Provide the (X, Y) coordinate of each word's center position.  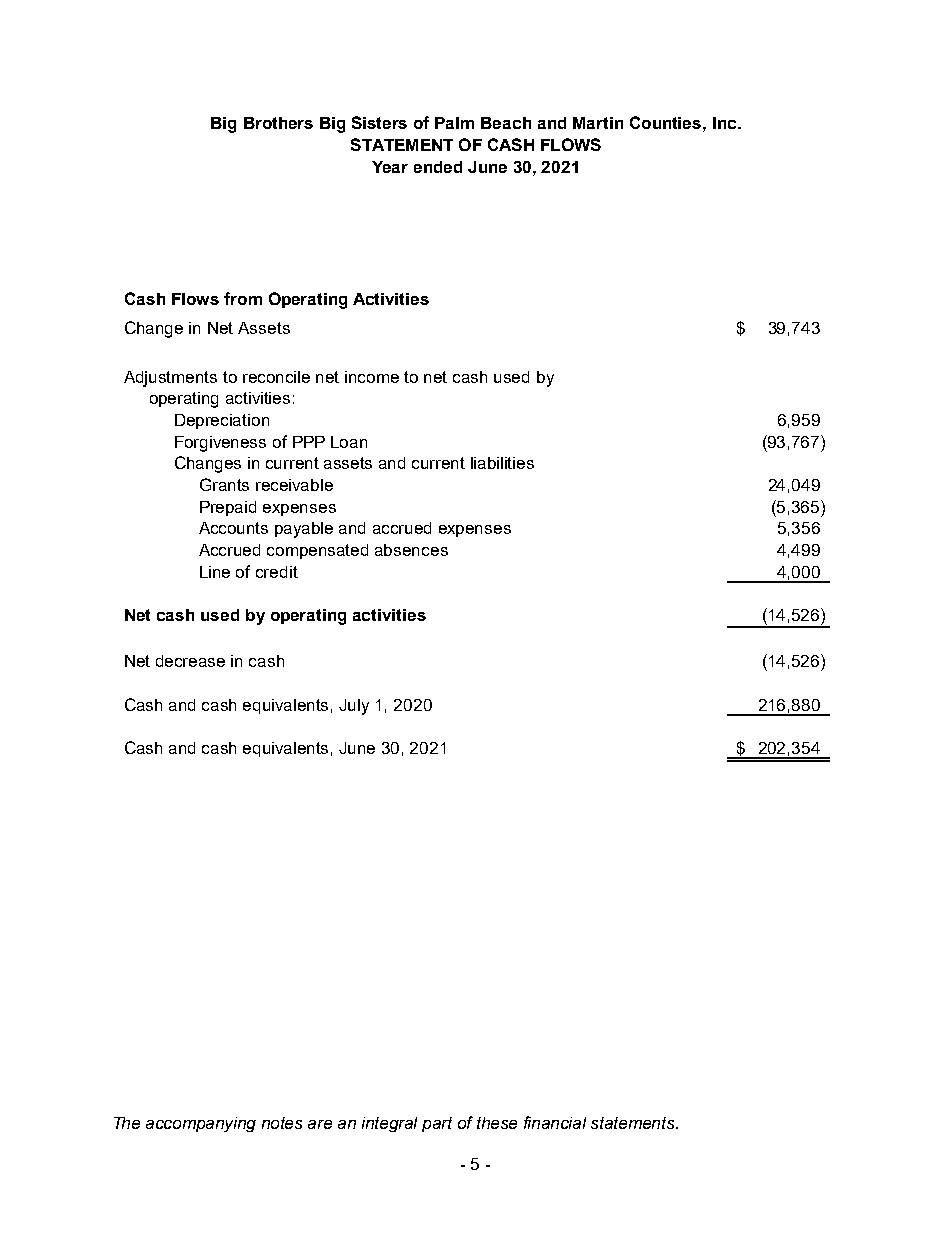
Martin (598, 123)
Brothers (278, 123)
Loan (349, 442)
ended (438, 167)
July (354, 707)
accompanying (201, 1124)
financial (555, 1122)
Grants (224, 484)
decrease (190, 661)
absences (411, 550)
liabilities (502, 463)
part (437, 1124)
